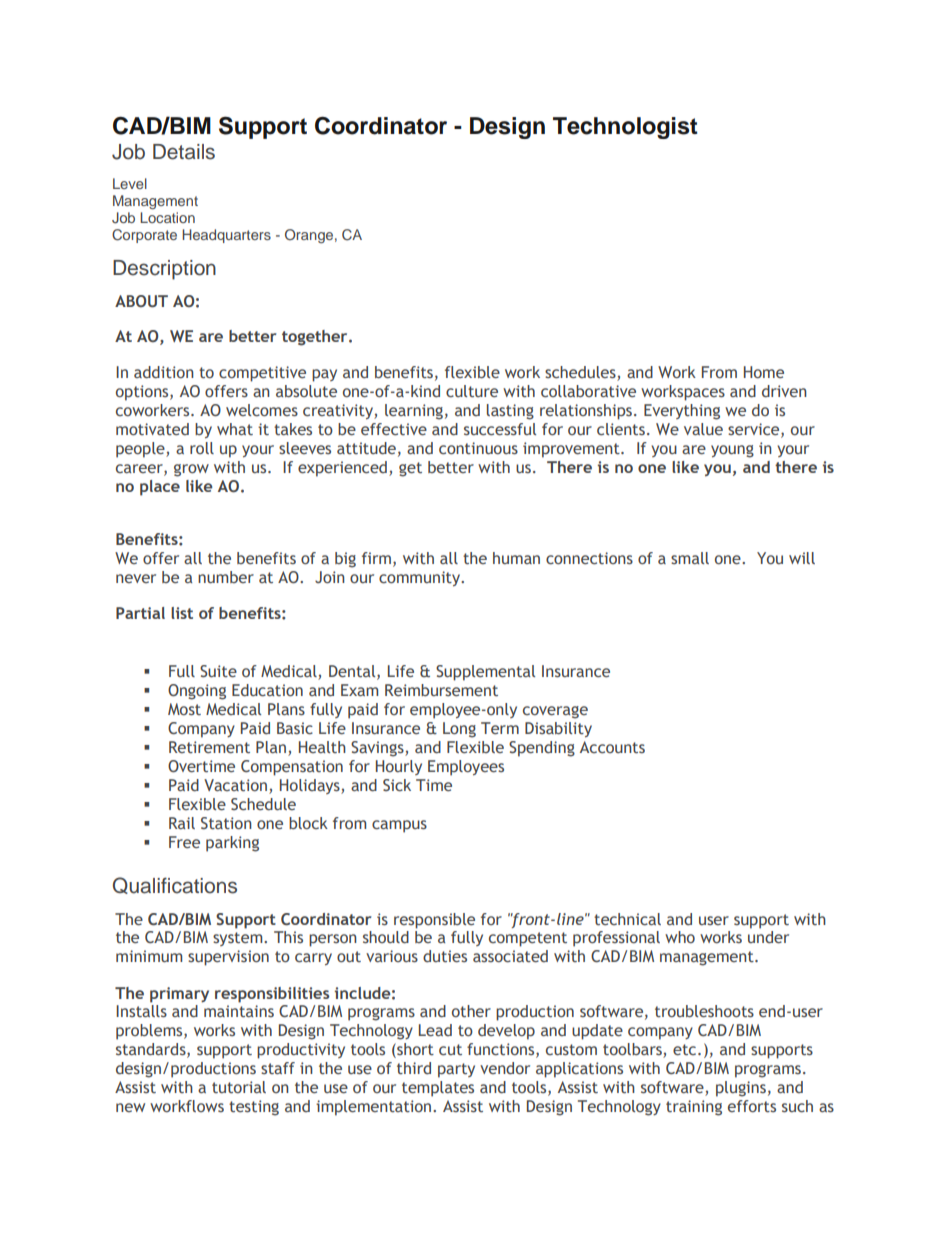 Image resolution: width=952 pixels, height=1233 pixels. What do you see at coordinates (690, 558) in the document?
I see `small` at bounding box center [690, 558].
